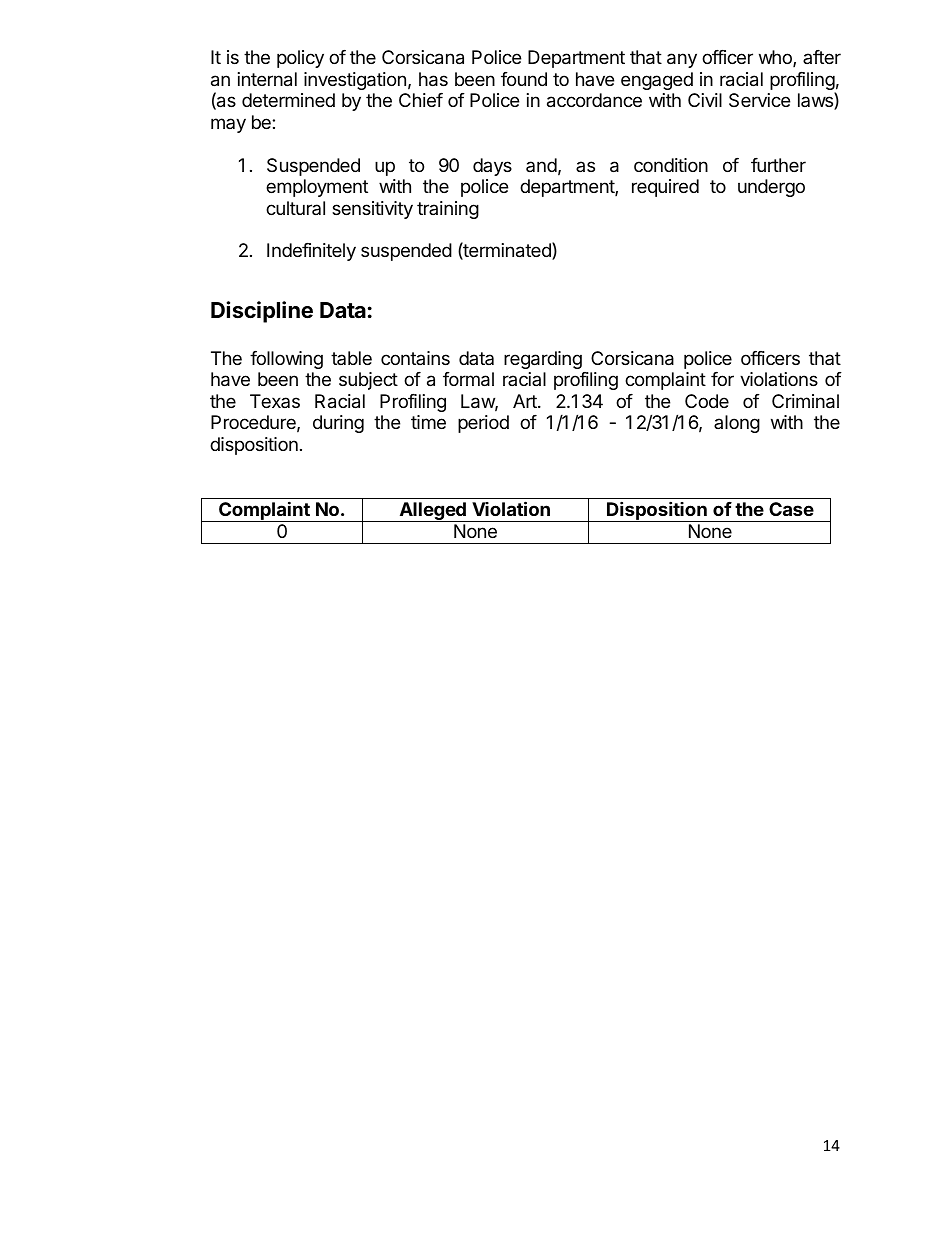 The width and height of the image is (952, 1233). What do you see at coordinates (338, 424) in the image?
I see `during` at bounding box center [338, 424].
